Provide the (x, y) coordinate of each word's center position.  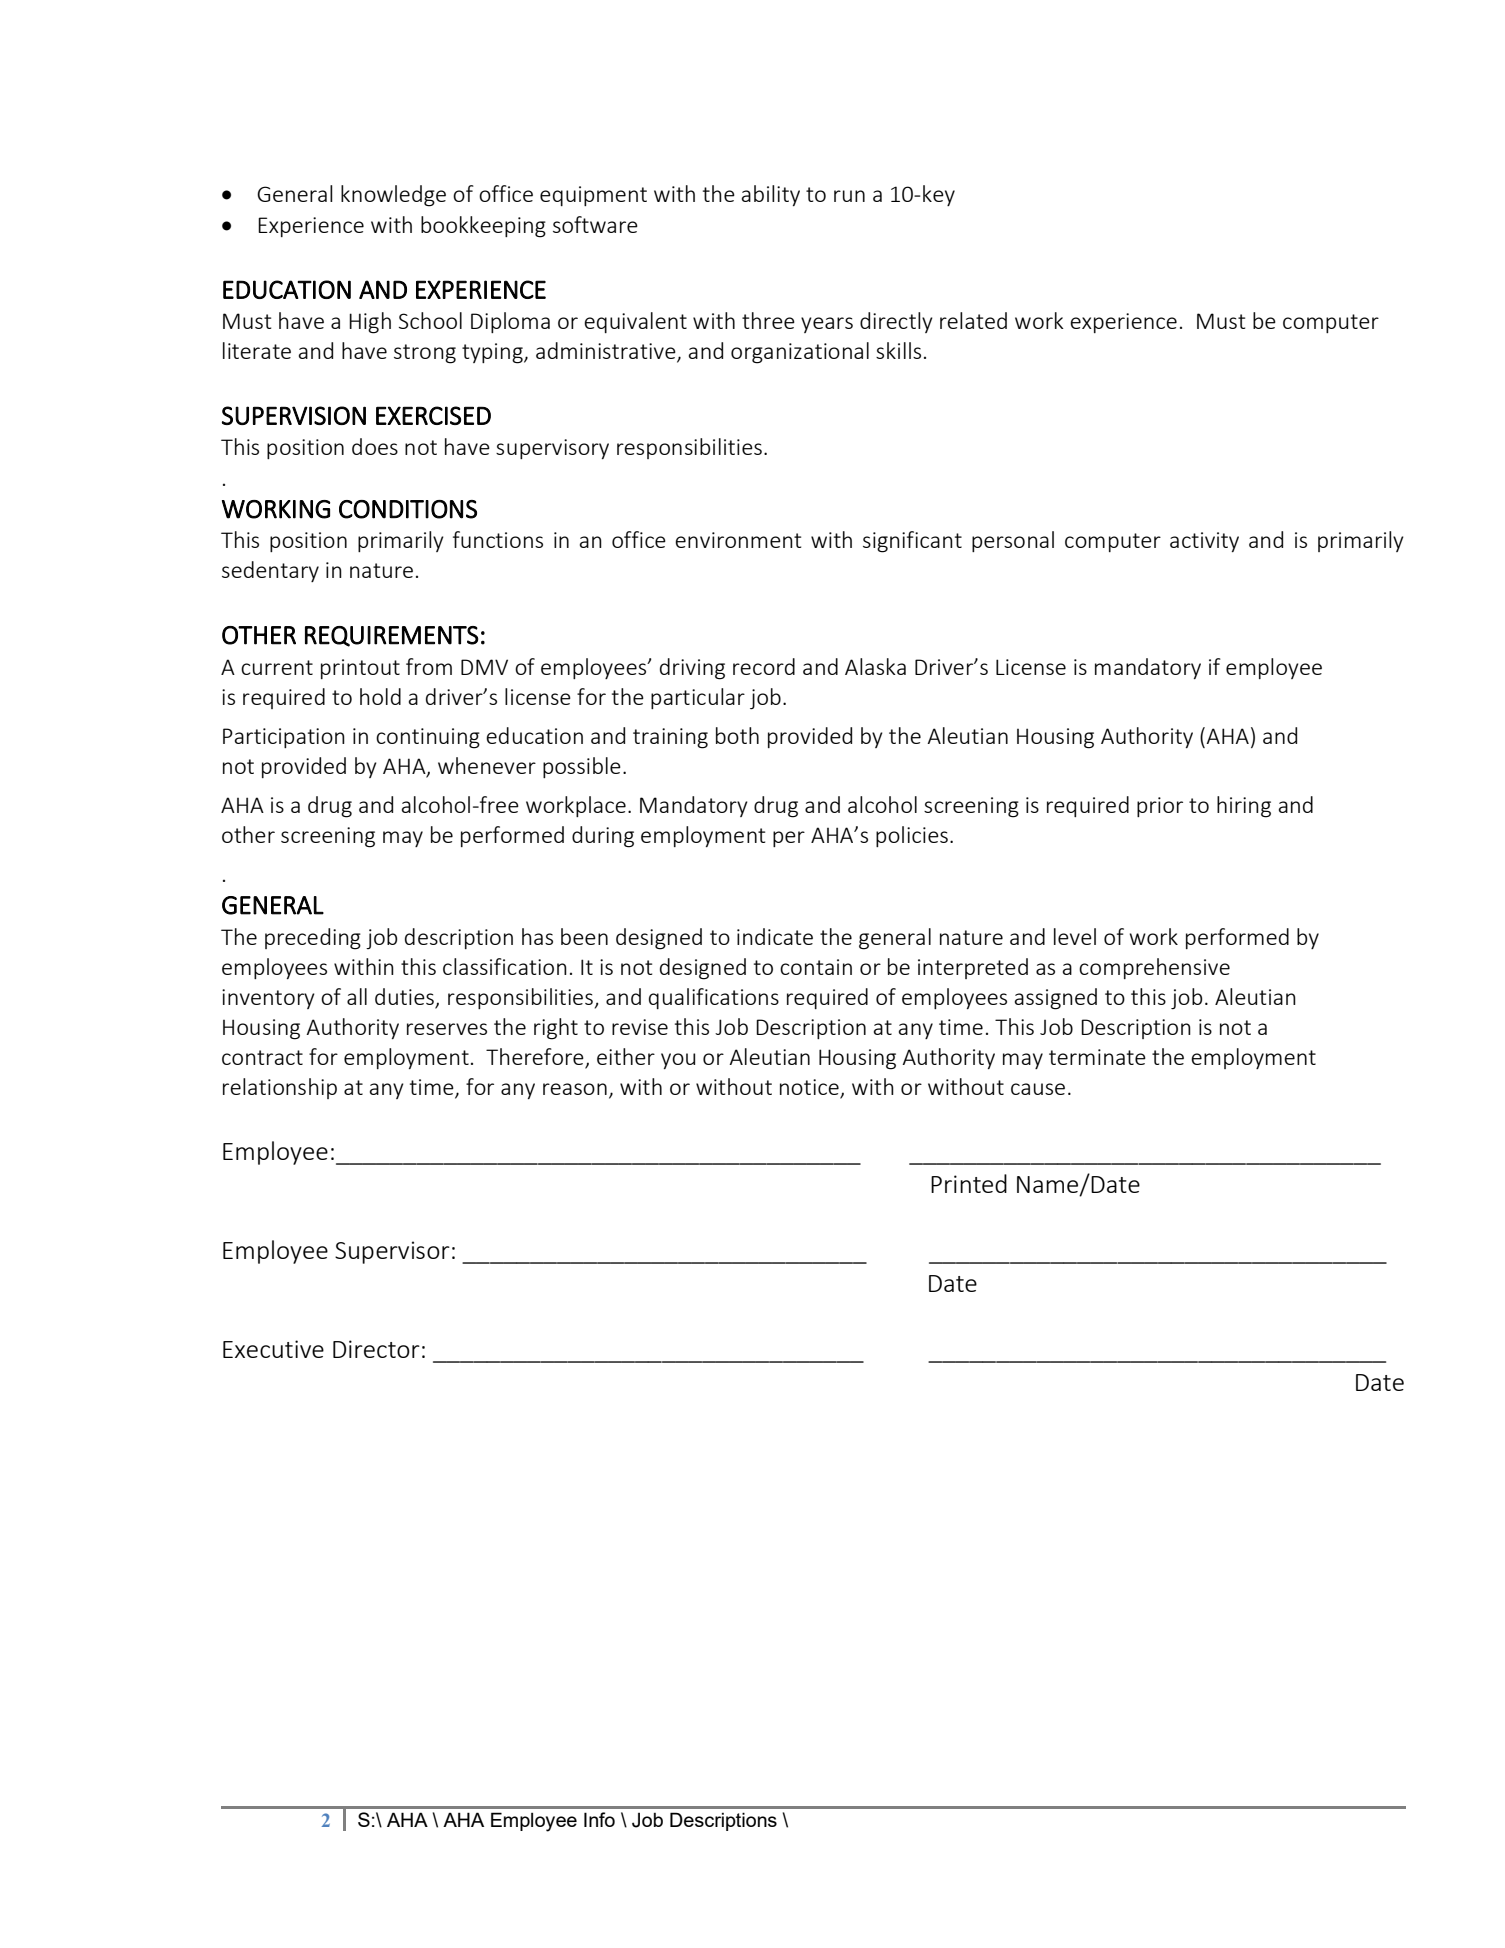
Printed (969, 1183)
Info (599, 1819)
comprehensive (1154, 968)
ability (771, 195)
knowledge (393, 196)
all (357, 996)
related (973, 320)
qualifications (714, 998)
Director (376, 1349)
